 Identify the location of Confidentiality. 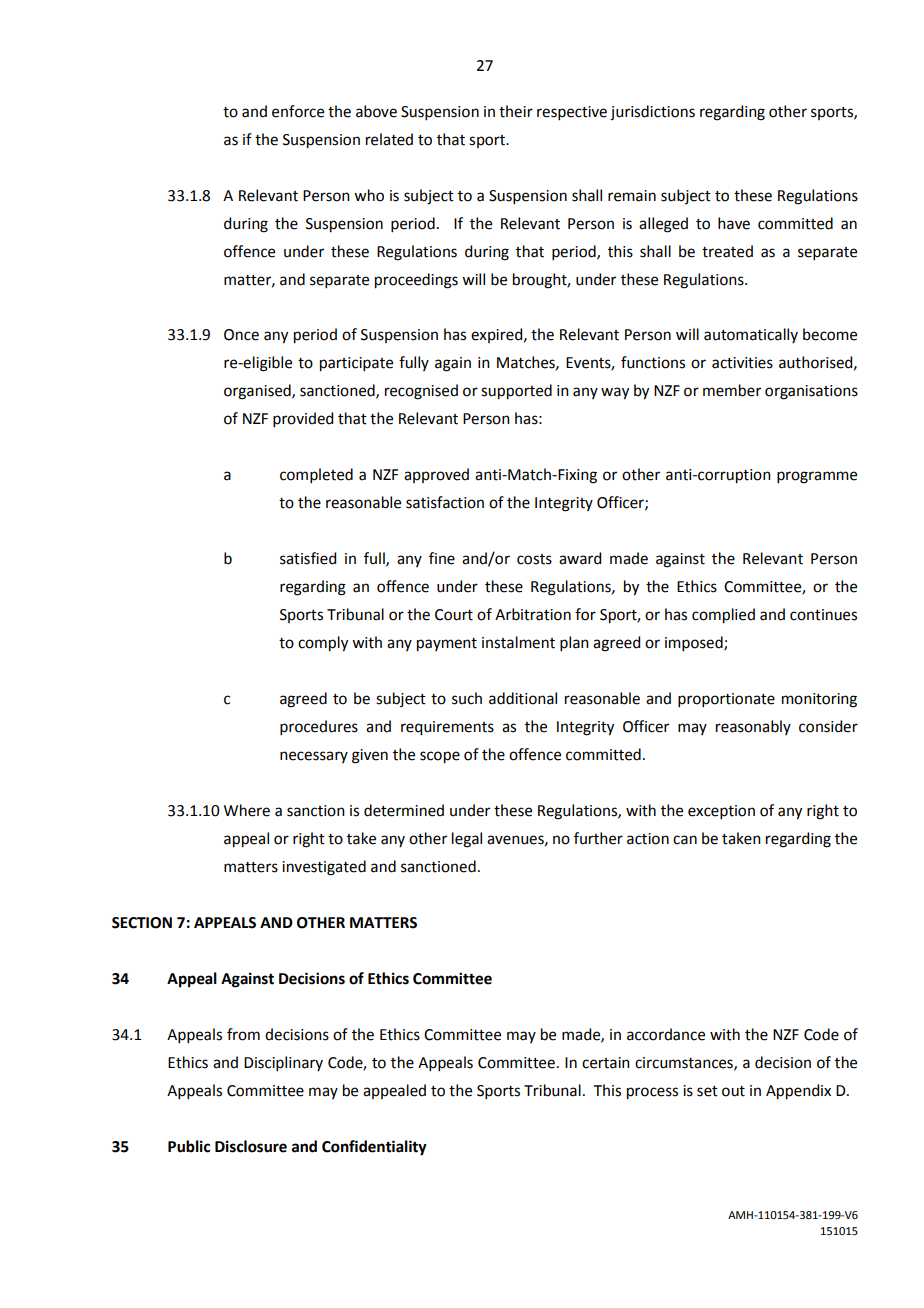
(374, 1148).
